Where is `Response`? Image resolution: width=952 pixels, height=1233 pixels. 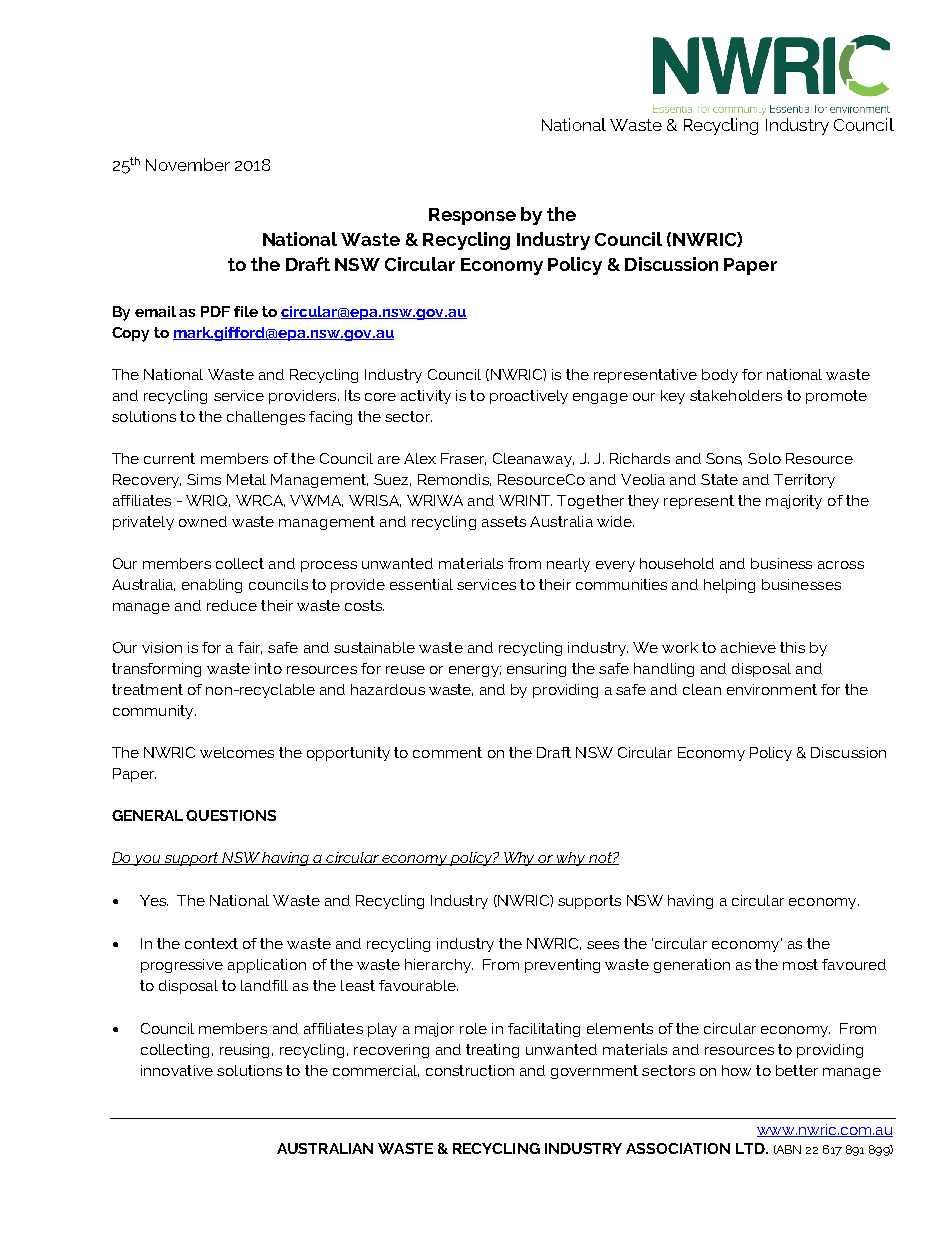 Response is located at coordinates (472, 216).
